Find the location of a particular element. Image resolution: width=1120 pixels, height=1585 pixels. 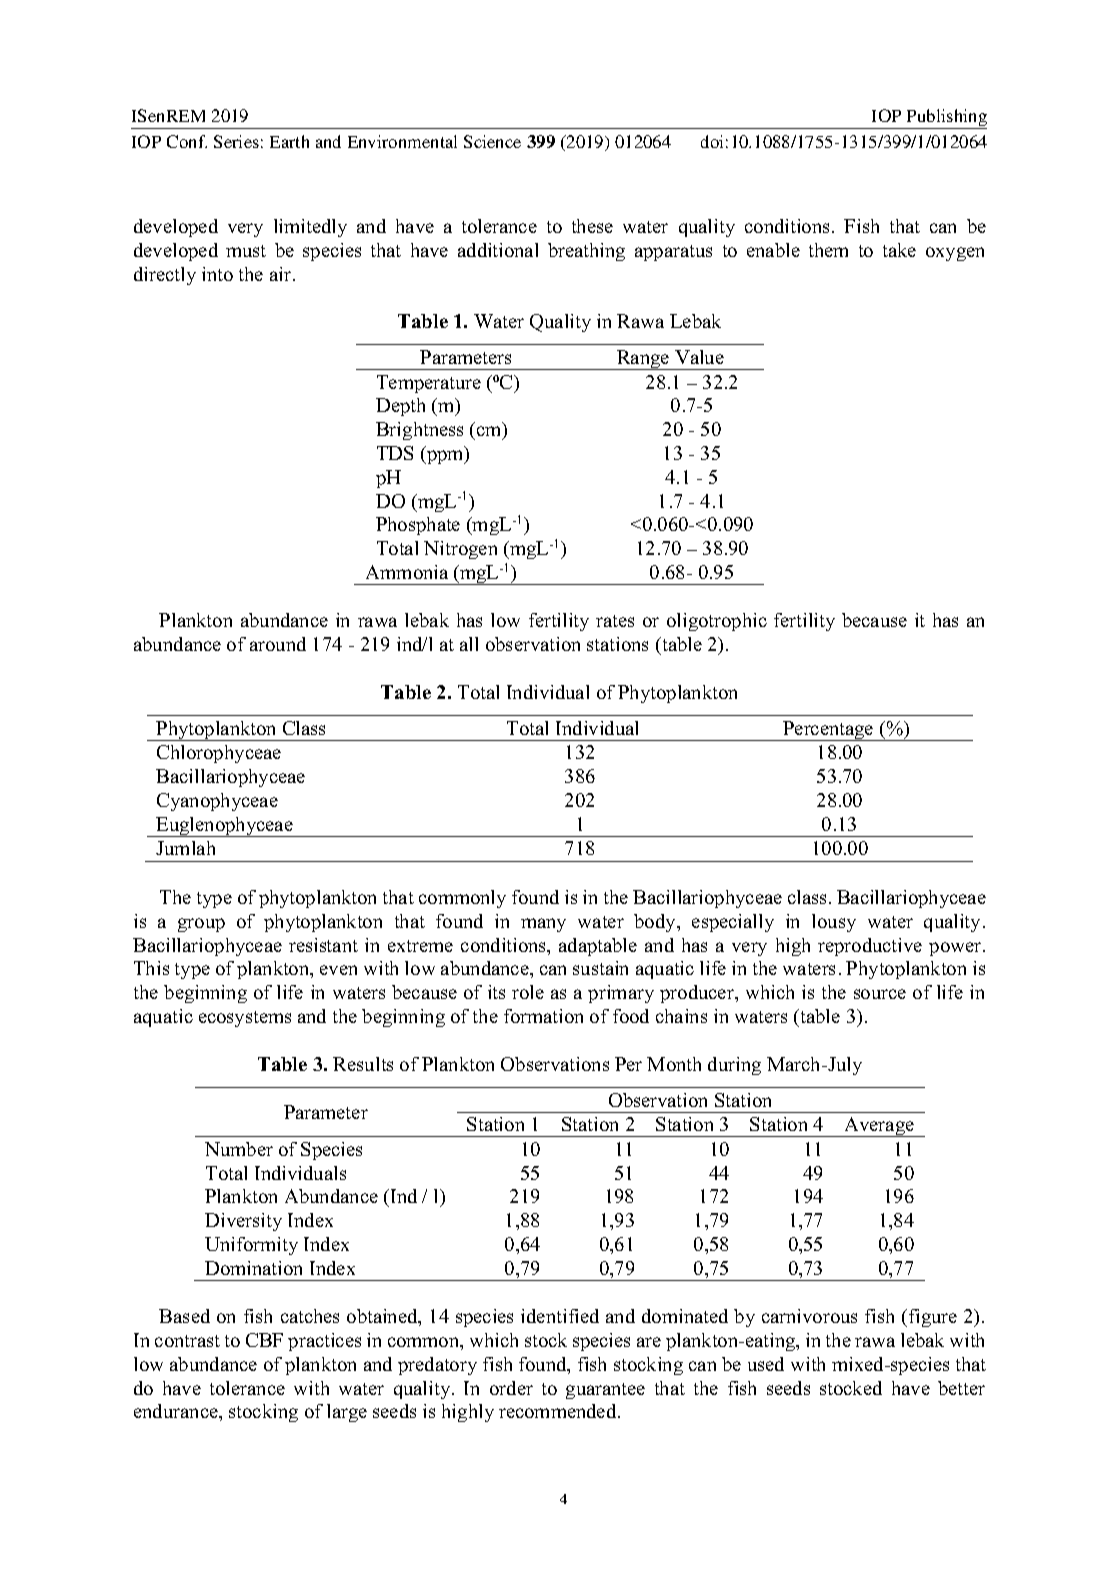

CBF is located at coordinates (264, 1340).
